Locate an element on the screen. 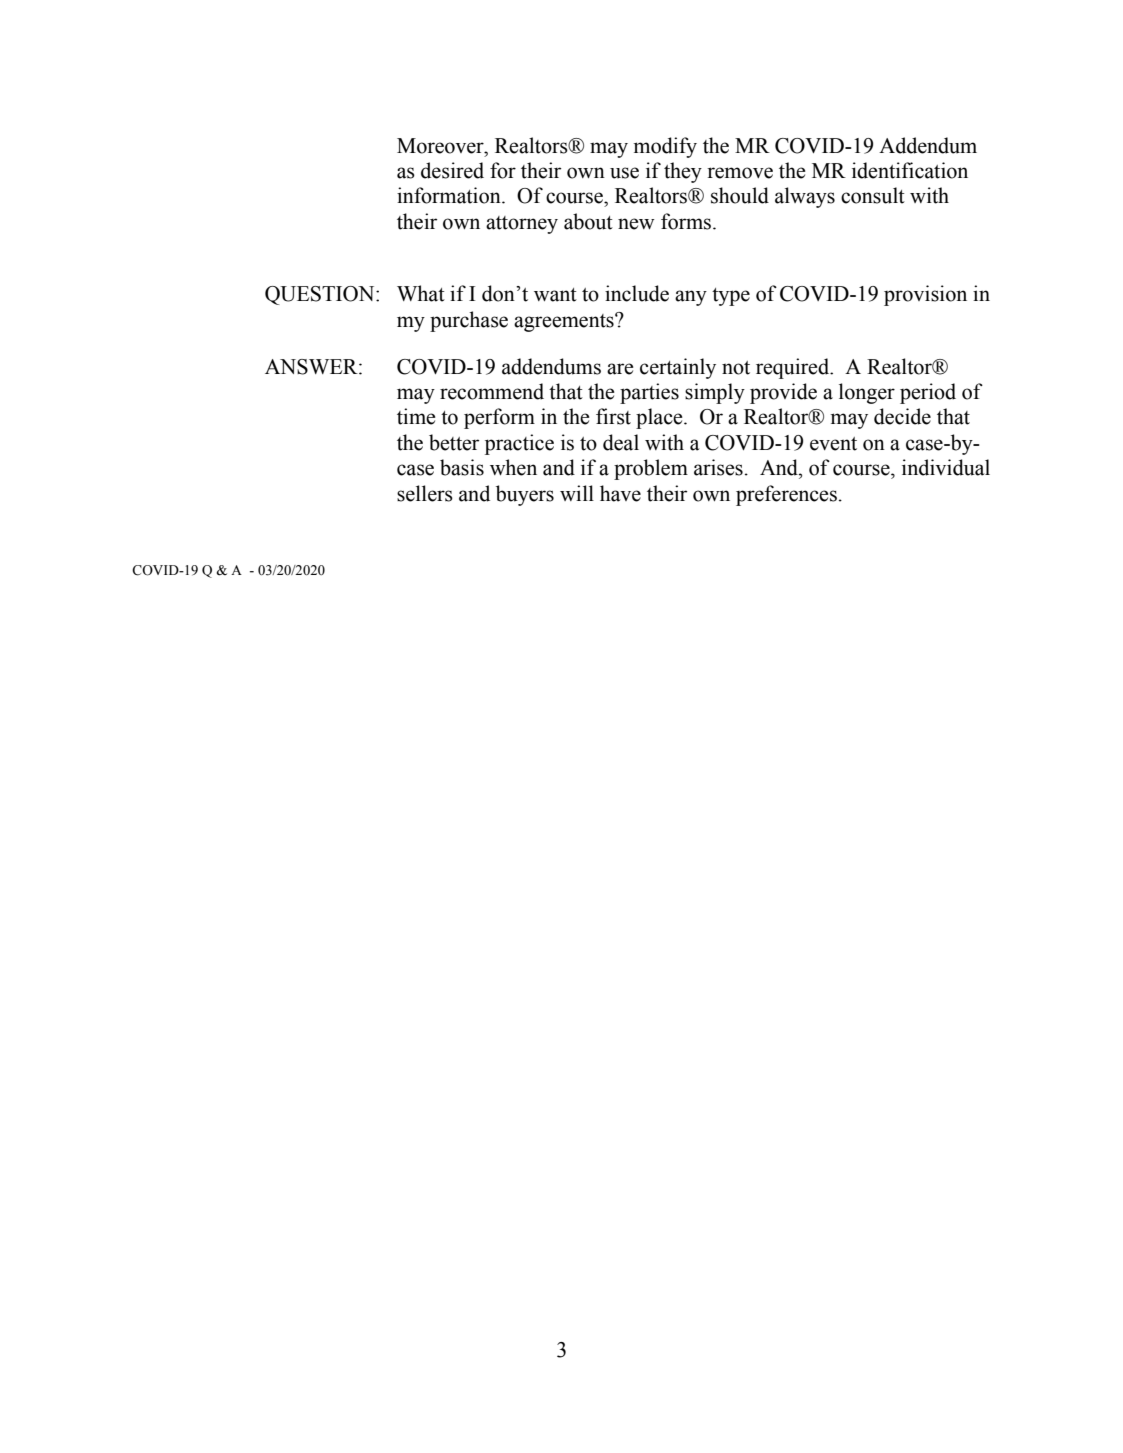  modify is located at coordinates (665, 147).
